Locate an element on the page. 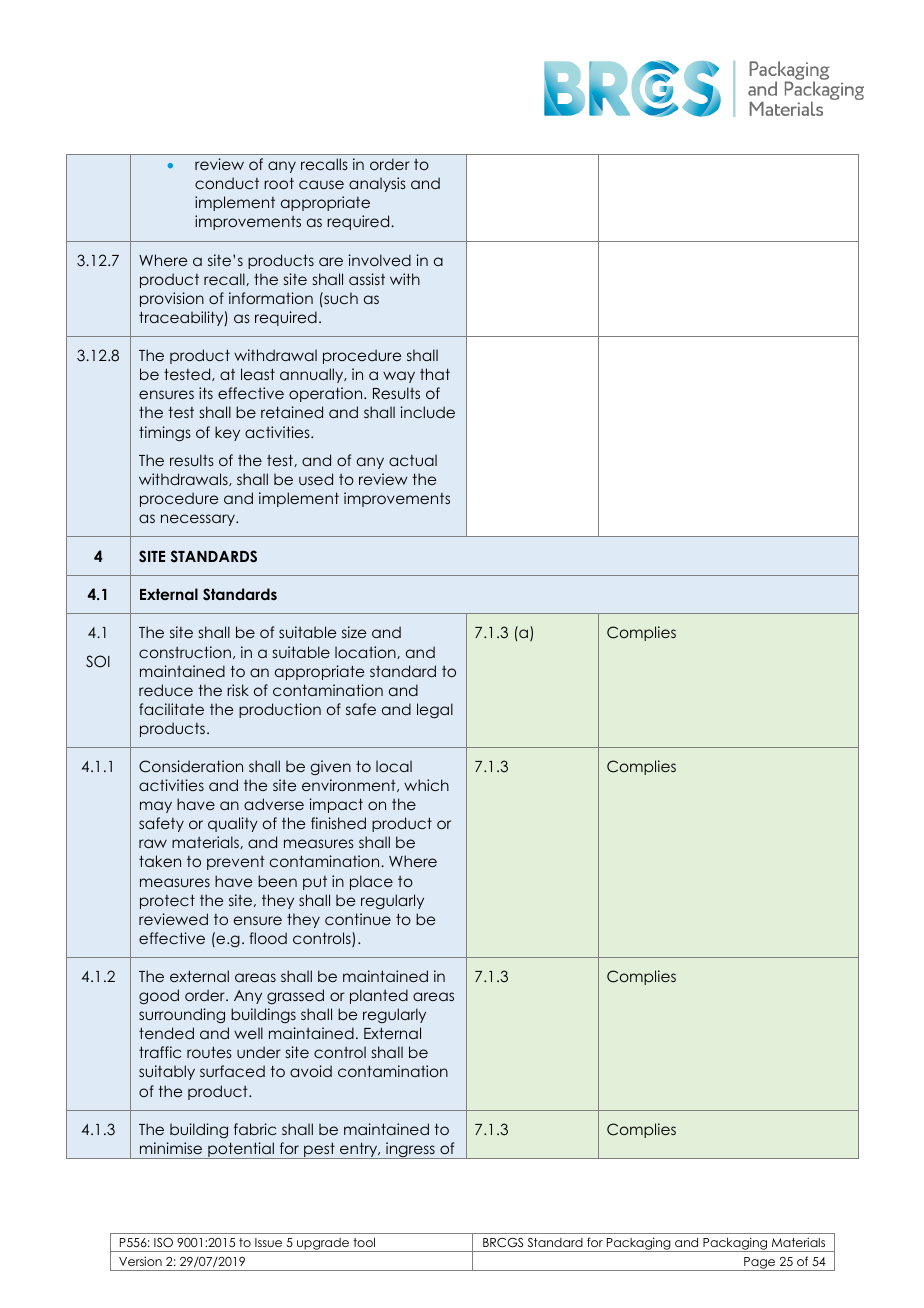  facilitate is located at coordinates (171, 709).
